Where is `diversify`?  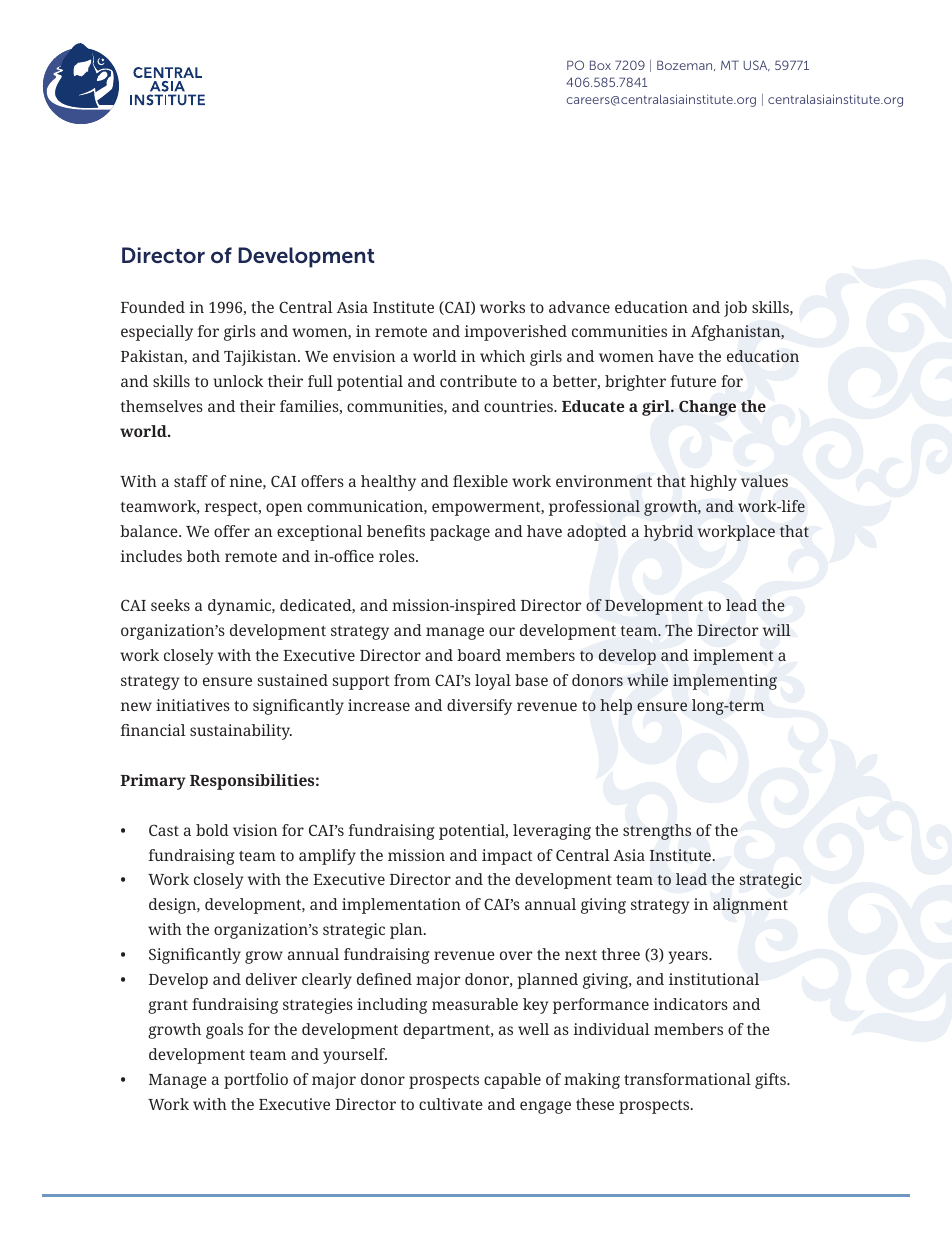
diversify is located at coordinates (479, 707).
